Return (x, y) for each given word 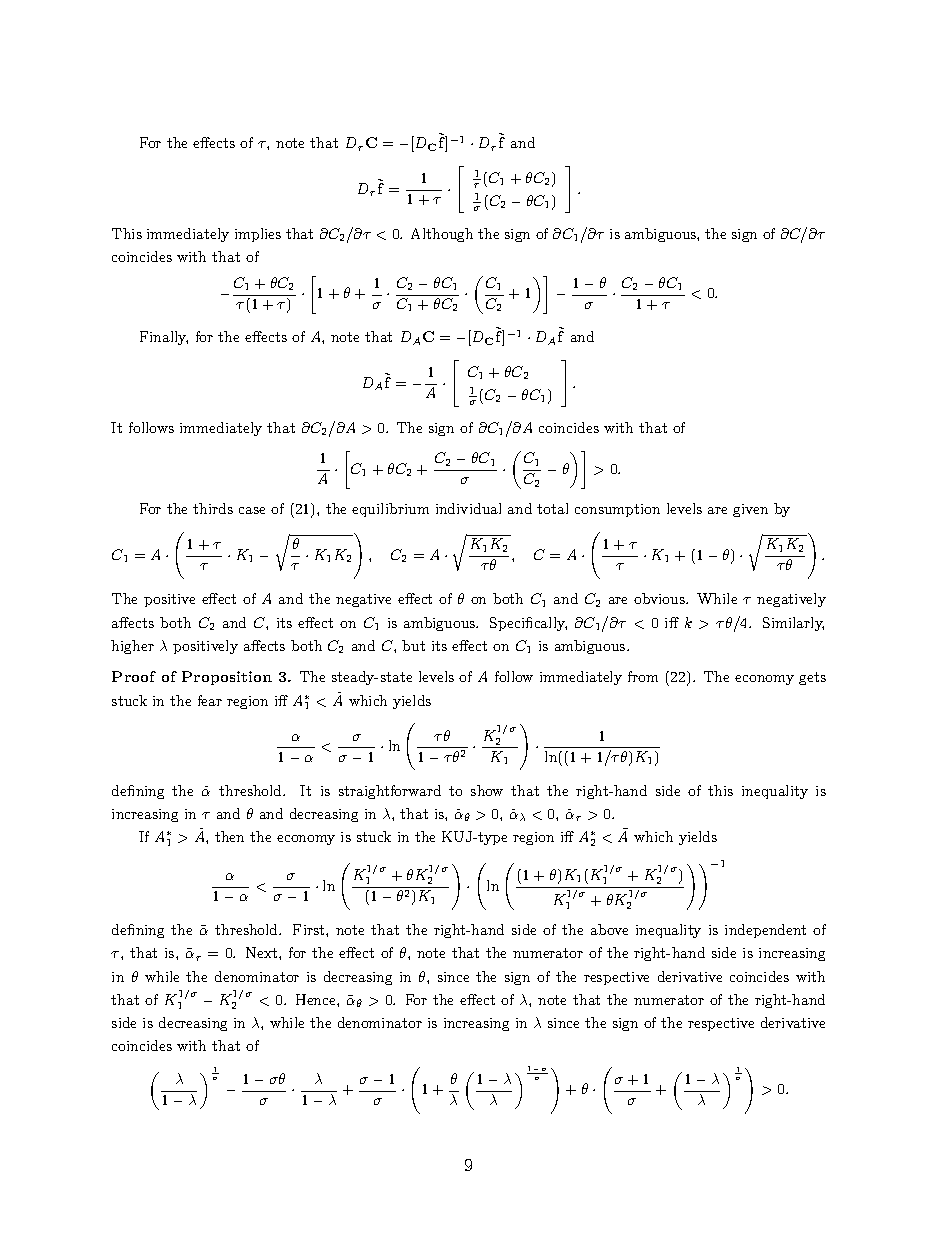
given (750, 510)
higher (132, 647)
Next (263, 952)
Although (442, 235)
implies (258, 235)
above (609, 929)
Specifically (528, 624)
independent (765, 931)
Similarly (793, 624)
